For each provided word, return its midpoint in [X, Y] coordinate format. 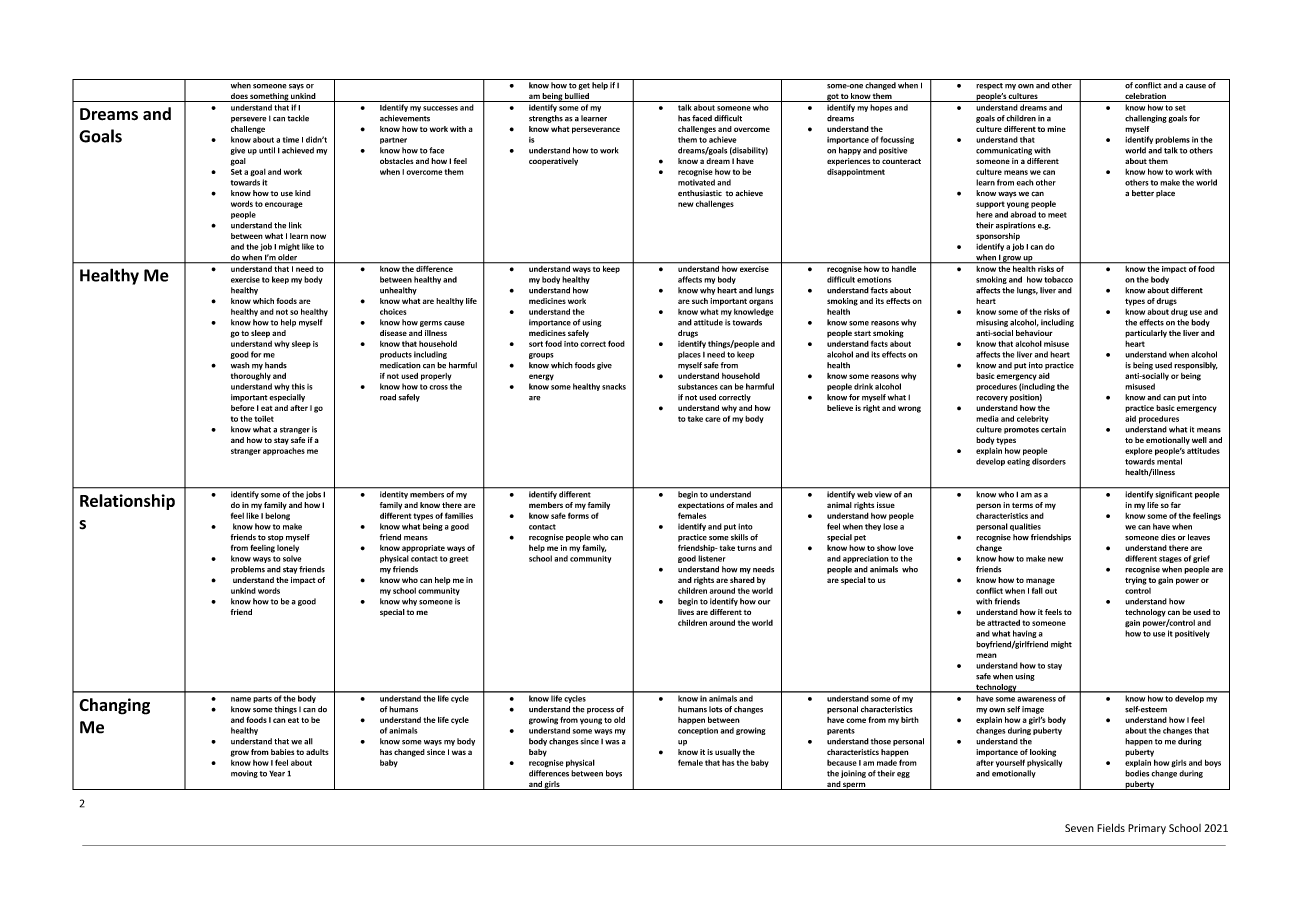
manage [1040, 581]
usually [728, 753]
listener [712, 558]
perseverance [596, 130]
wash [240, 365]
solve [292, 558]
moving [244, 774]
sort [536, 344]
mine [1056, 129]
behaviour [1034, 333]
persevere [249, 120]
